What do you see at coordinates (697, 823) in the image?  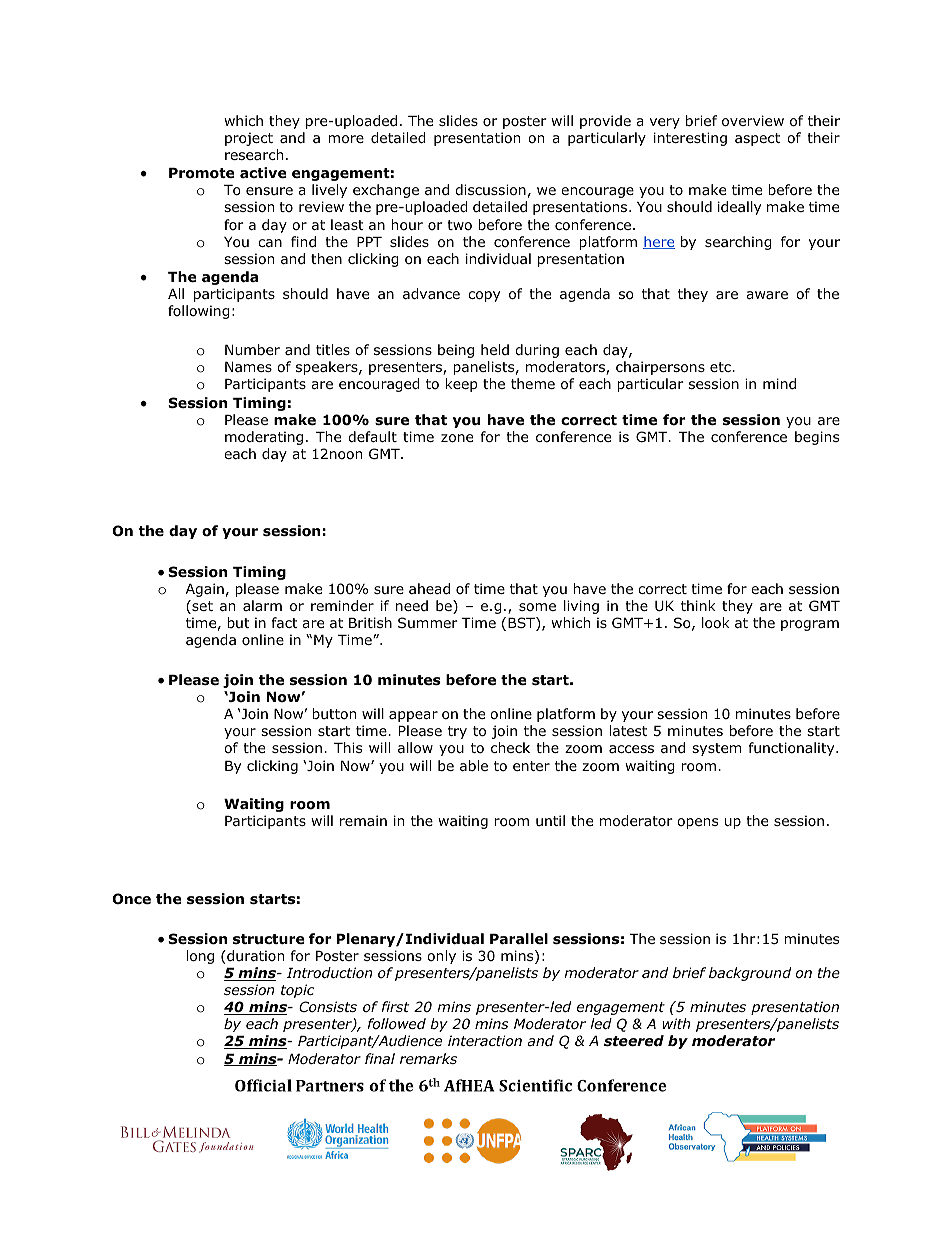 I see `opens` at bounding box center [697, 823].
